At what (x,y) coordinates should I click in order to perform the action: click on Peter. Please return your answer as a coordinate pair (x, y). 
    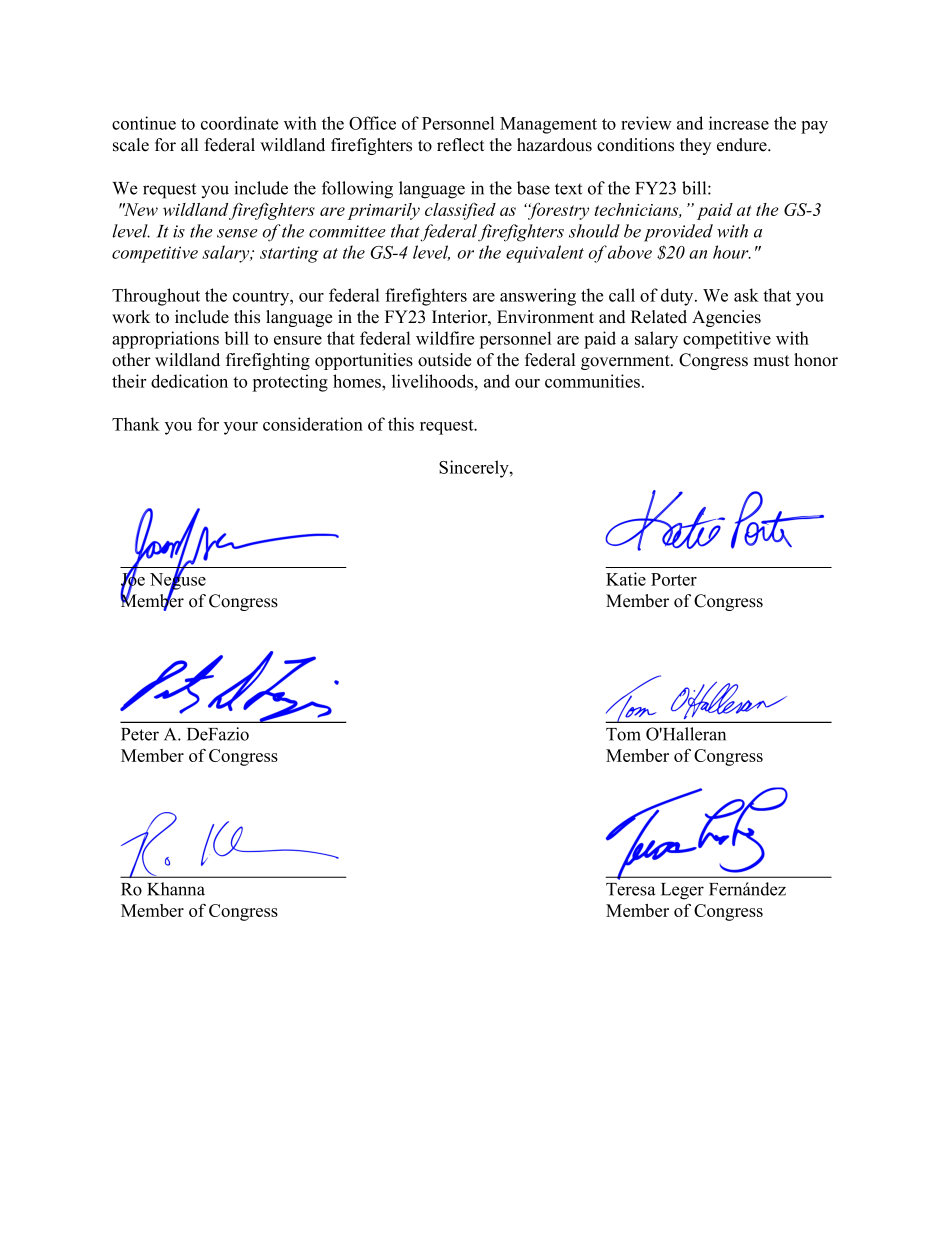
    Looking at the image, I should click on (140, 734).
